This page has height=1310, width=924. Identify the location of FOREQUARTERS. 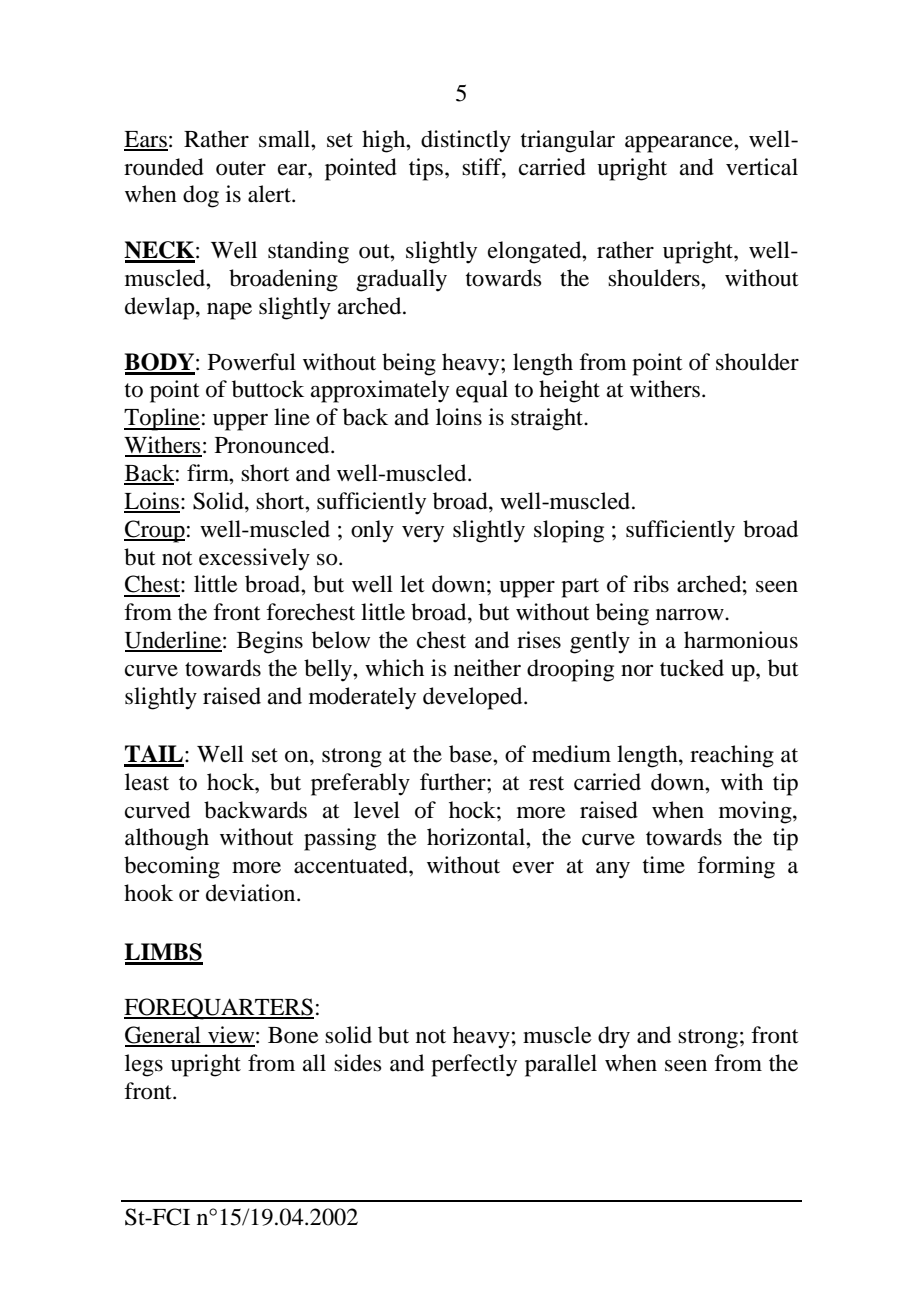
(219, 1009).
